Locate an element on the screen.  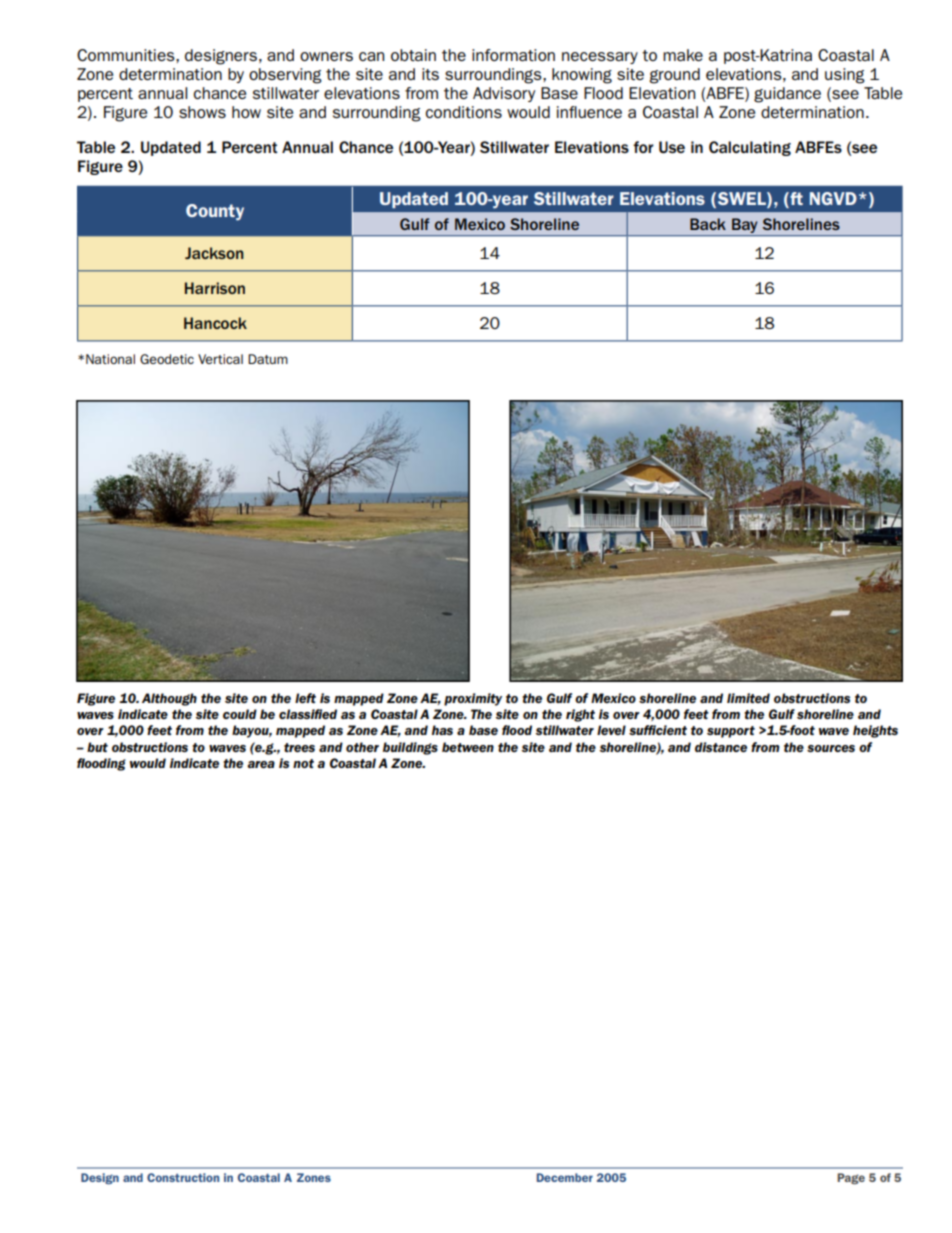
proximity is located at coordinates (473, 699).
